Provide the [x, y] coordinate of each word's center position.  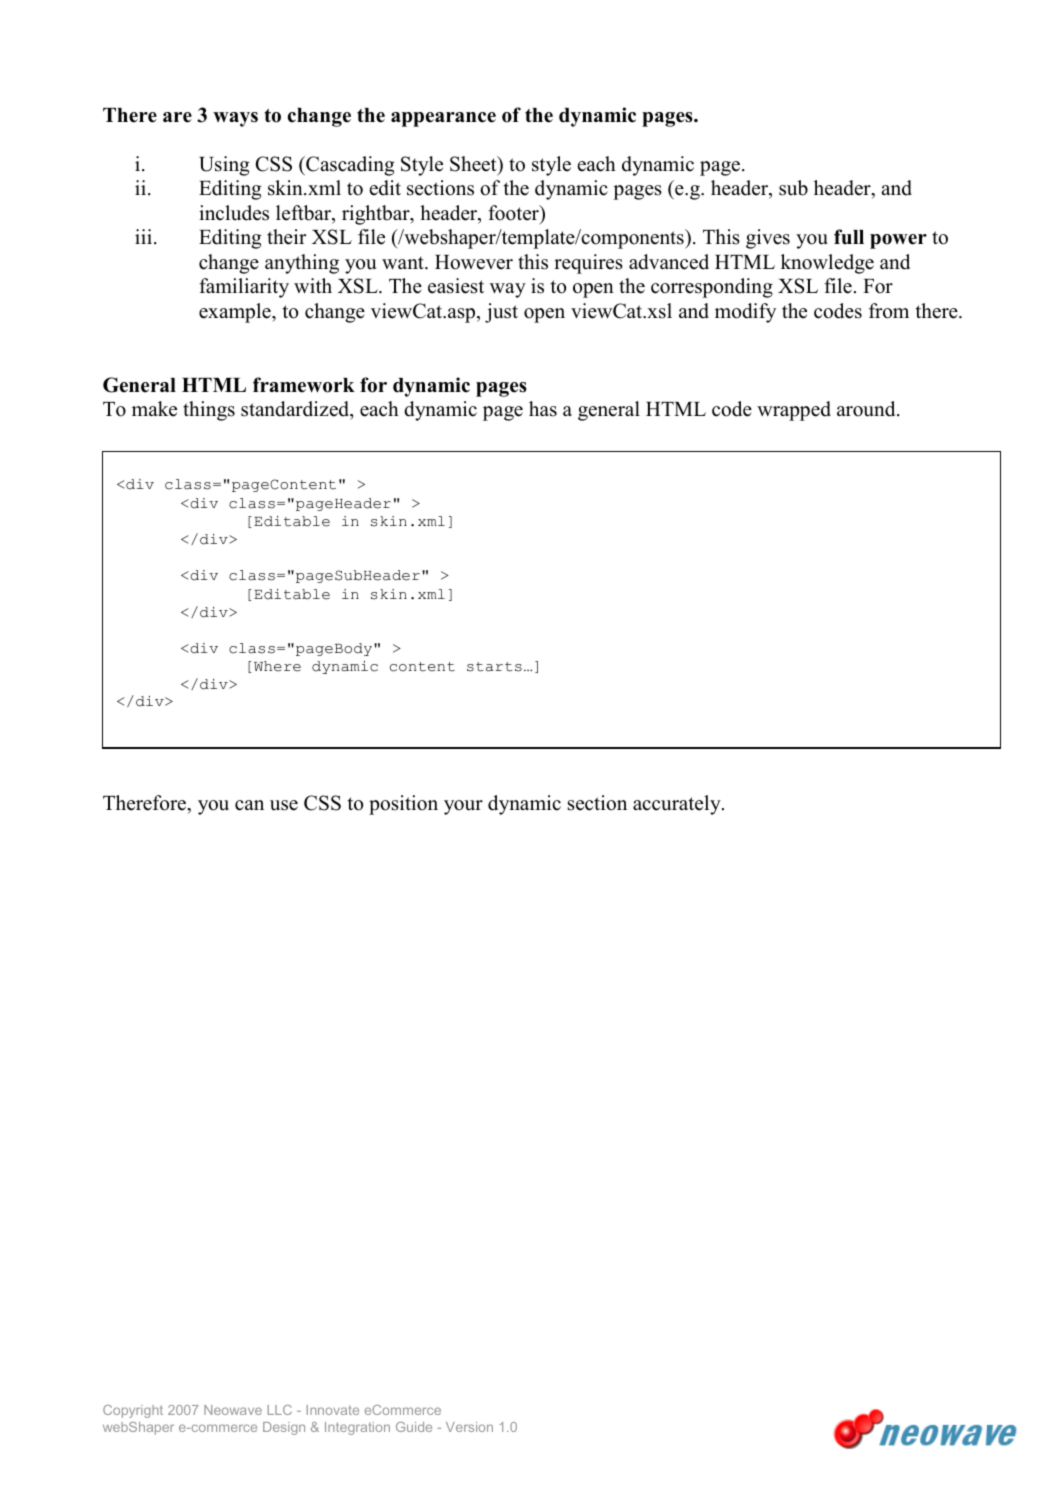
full [849, 237]
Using [224, 166]
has [543, 409]
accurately [678, 805]
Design [284, 1428]
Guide [414, 1427]
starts [494, 667]
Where [277, 666]
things [209, 411]
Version [469, 1427]
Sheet [474, 164]
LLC [280, 1410]
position [403, 805]
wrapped [794, 411]
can [249, 805]
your [463, 807]
